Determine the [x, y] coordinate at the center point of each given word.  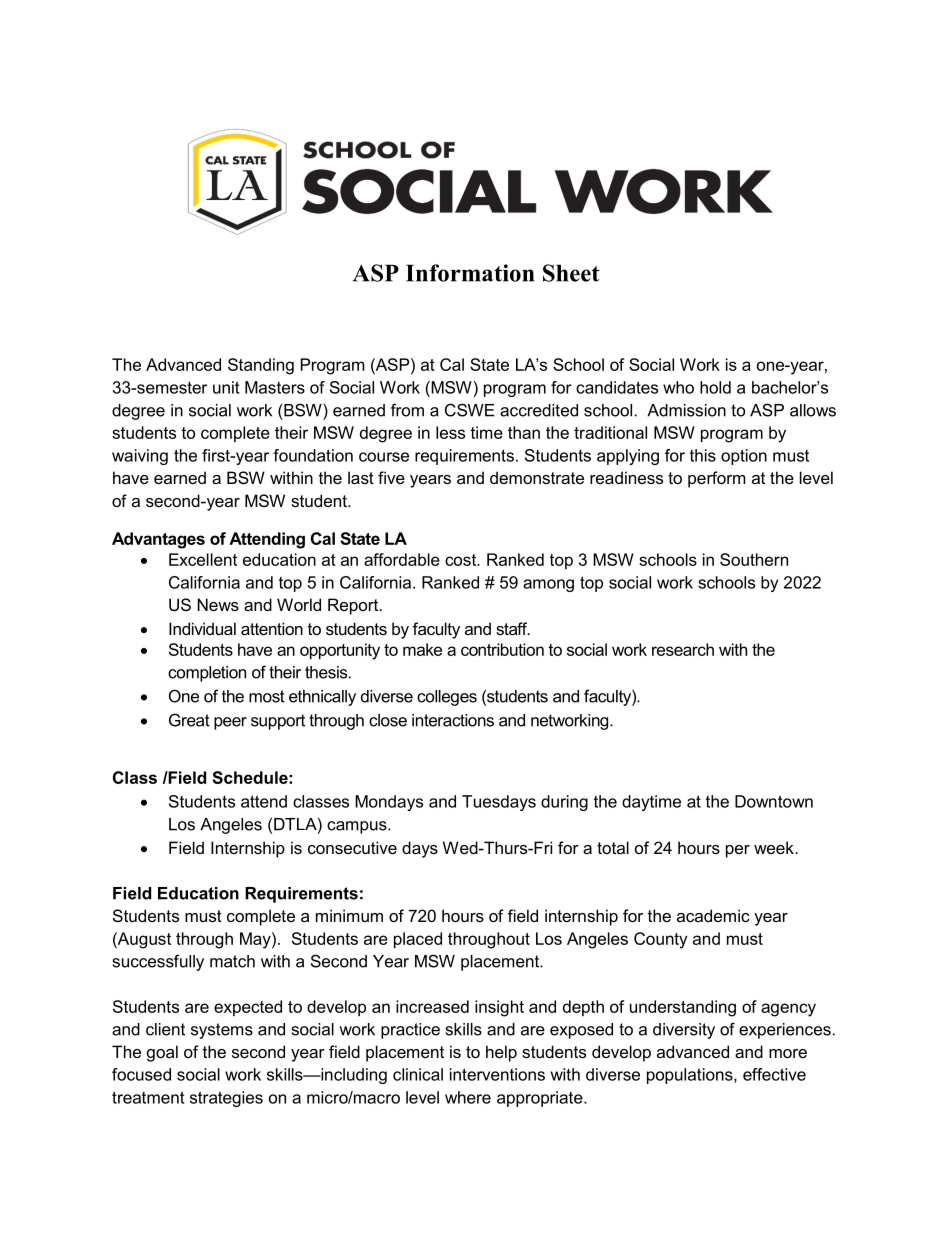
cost [462, 560]
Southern [754, 559]
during [564, 803]
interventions [497, 1074]
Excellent [203, 559]
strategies [226, 1099]
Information [470, 273]
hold [715, 387]
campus [358, 827]
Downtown [774, 801]
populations [691, 1076]
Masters [275, 387]
